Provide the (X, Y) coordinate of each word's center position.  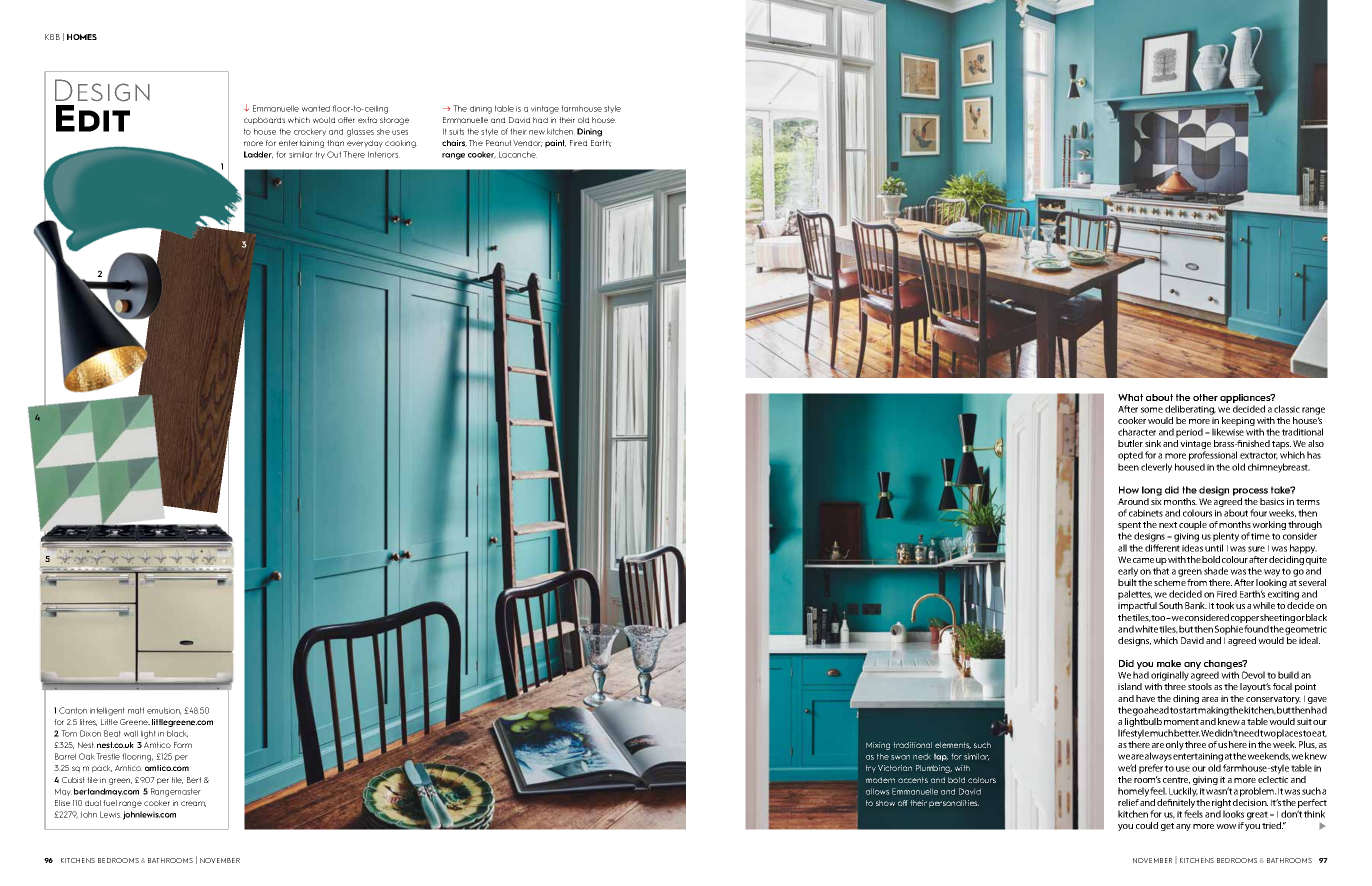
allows (878, 791)
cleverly (1156, 468)
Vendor (528, 143)
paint (555, 144)
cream (193, 804)
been (1128, 467)
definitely (1177, 805)
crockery (310, 132)
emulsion (164, 711)
